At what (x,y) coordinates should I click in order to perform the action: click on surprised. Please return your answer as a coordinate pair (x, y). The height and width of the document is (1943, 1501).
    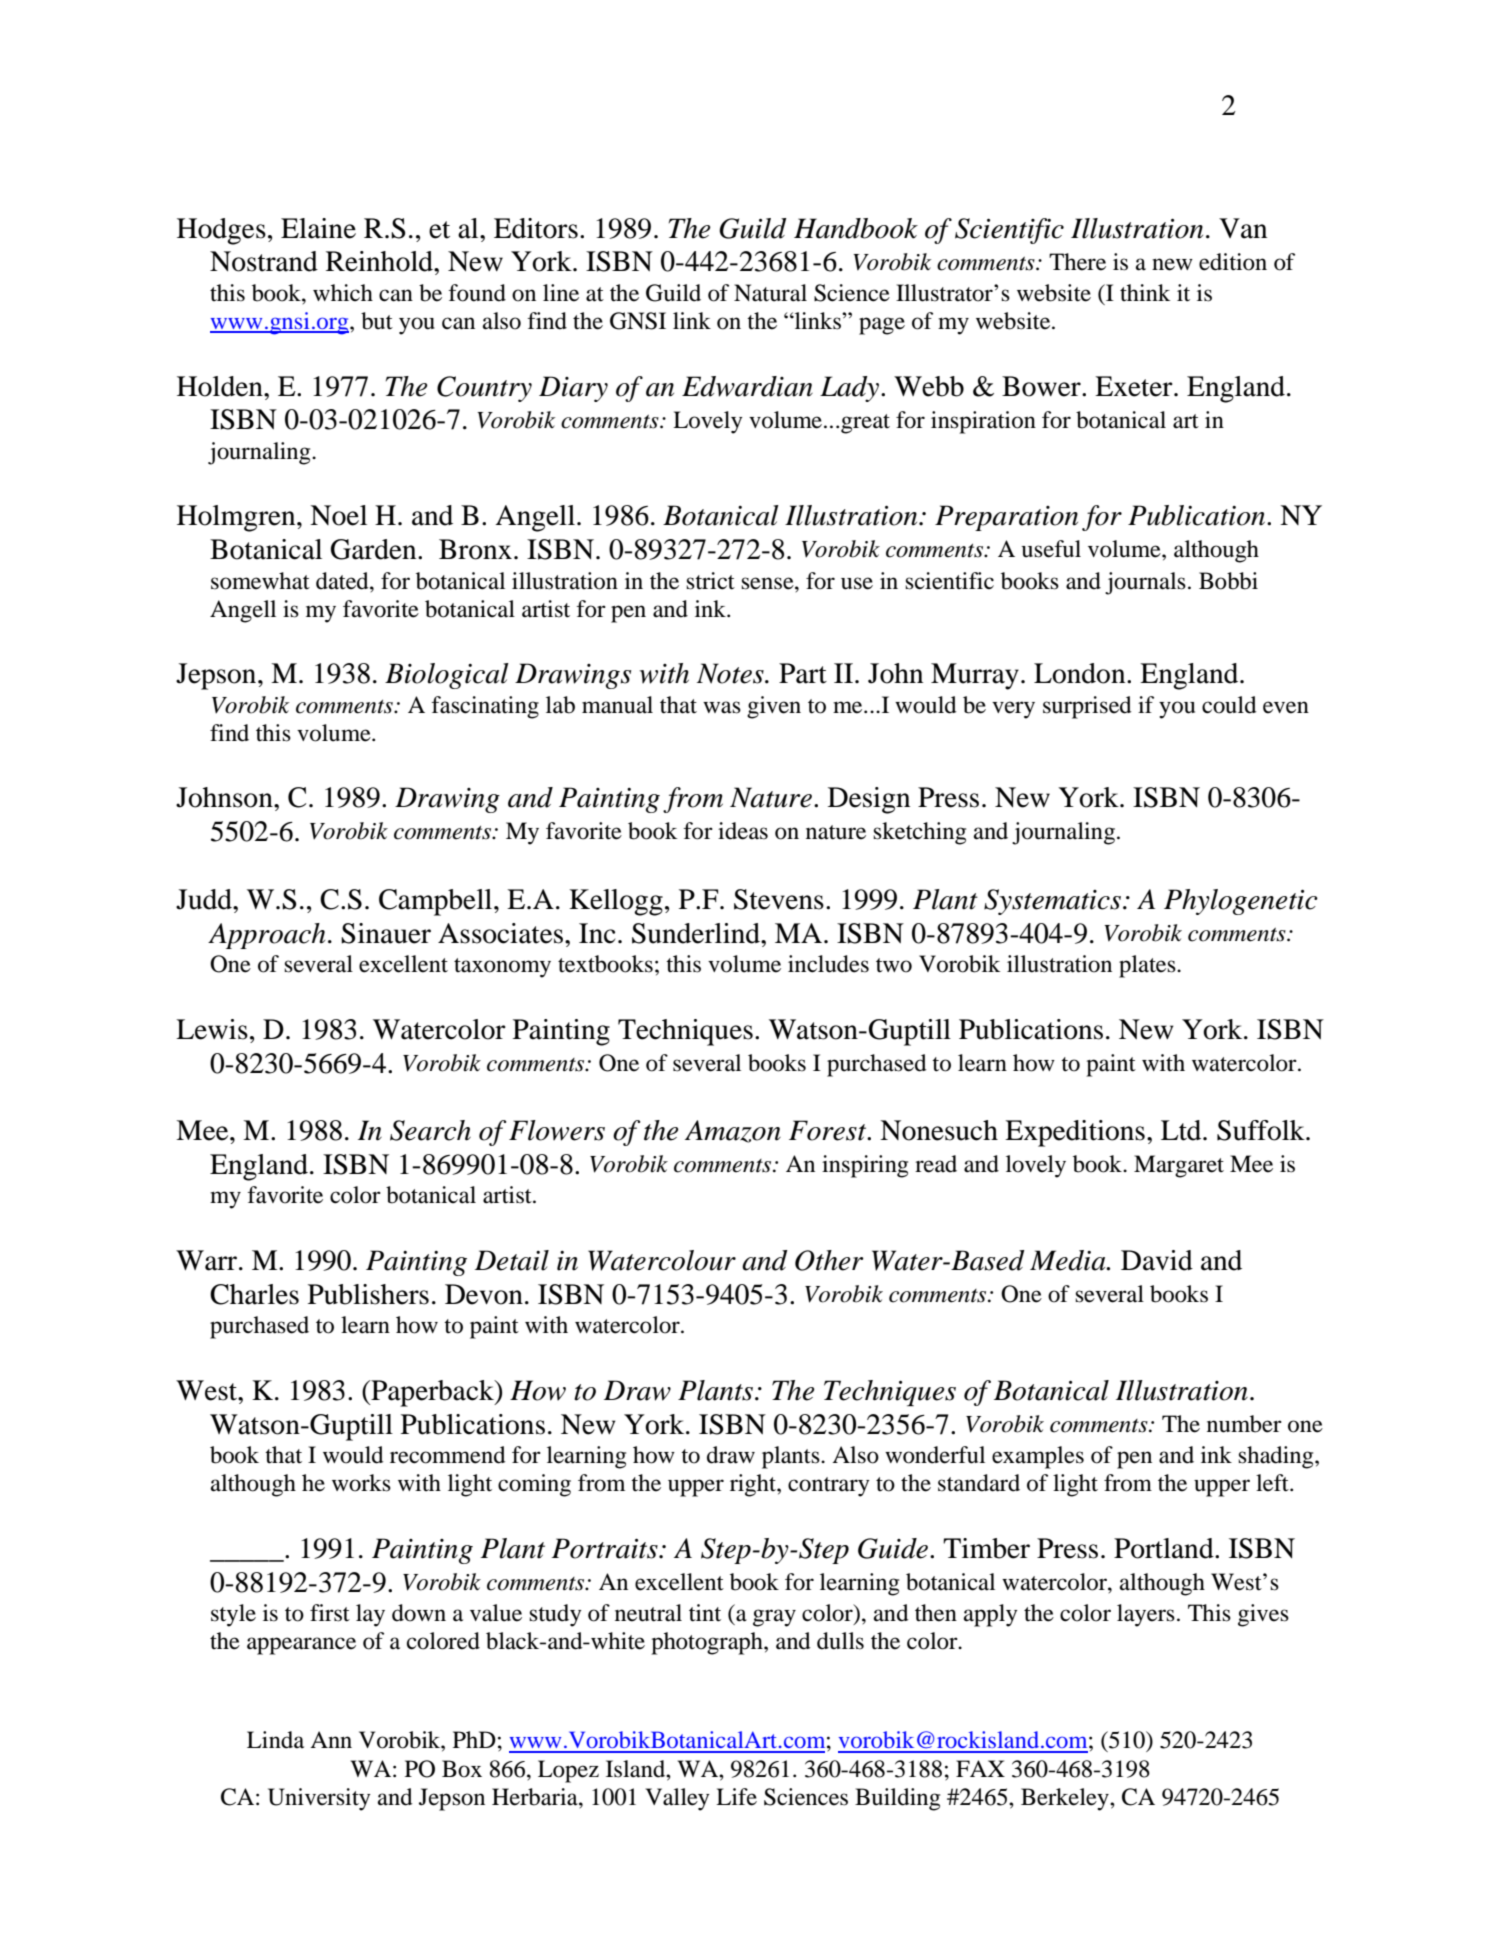
    Looking at the image, I should click on (1087, 707).
